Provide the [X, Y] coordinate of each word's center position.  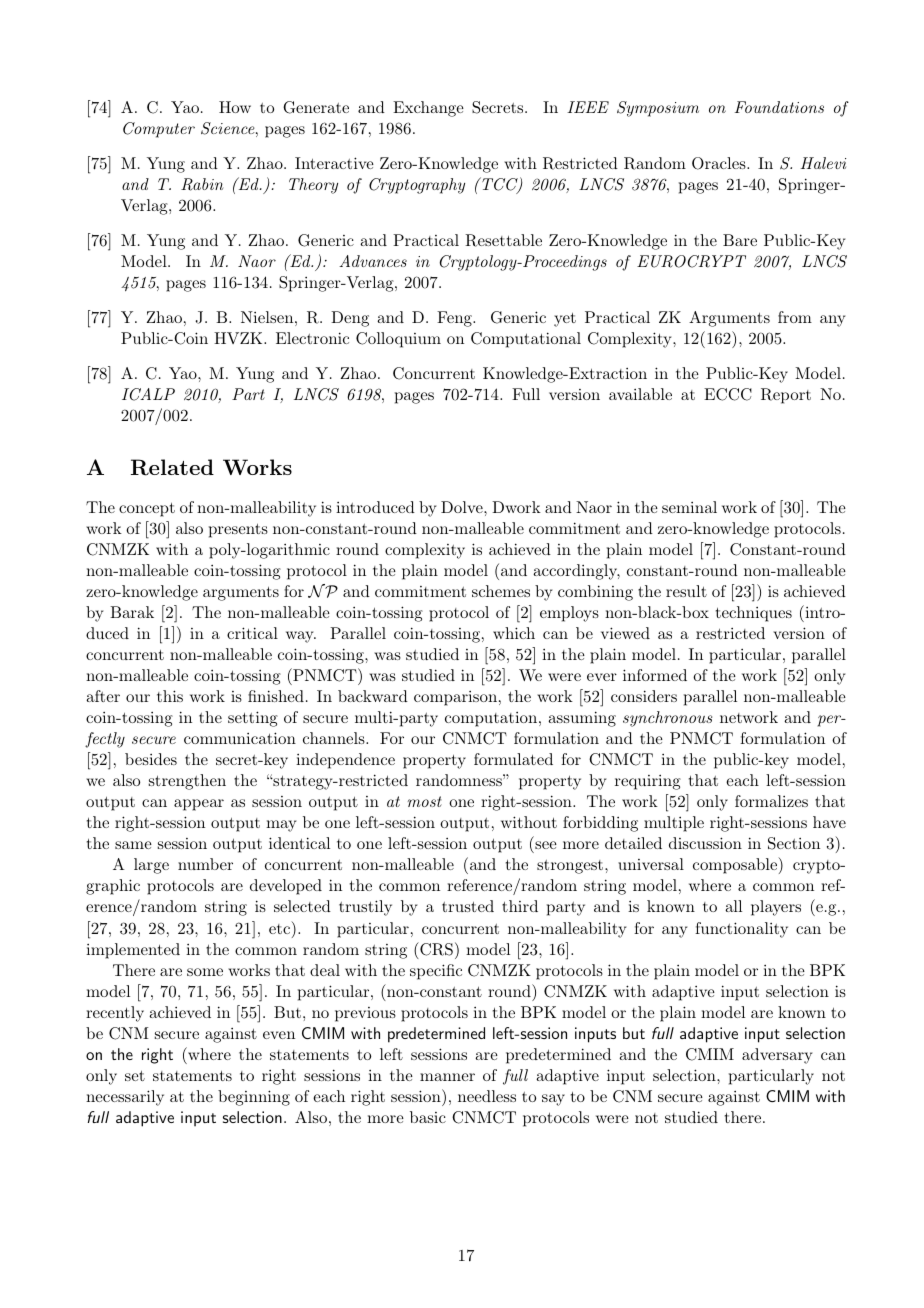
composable [736, 865]
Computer [159, 130]
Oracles [719, 163]
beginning [254, 1098]
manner [447, 1077]
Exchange [428, 109]
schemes [501, 591]
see [546, 845]
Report [786, 396]
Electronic [312, 338]
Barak [132, 612]
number [205, 864]
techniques [754, 614]
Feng [455, 319]
